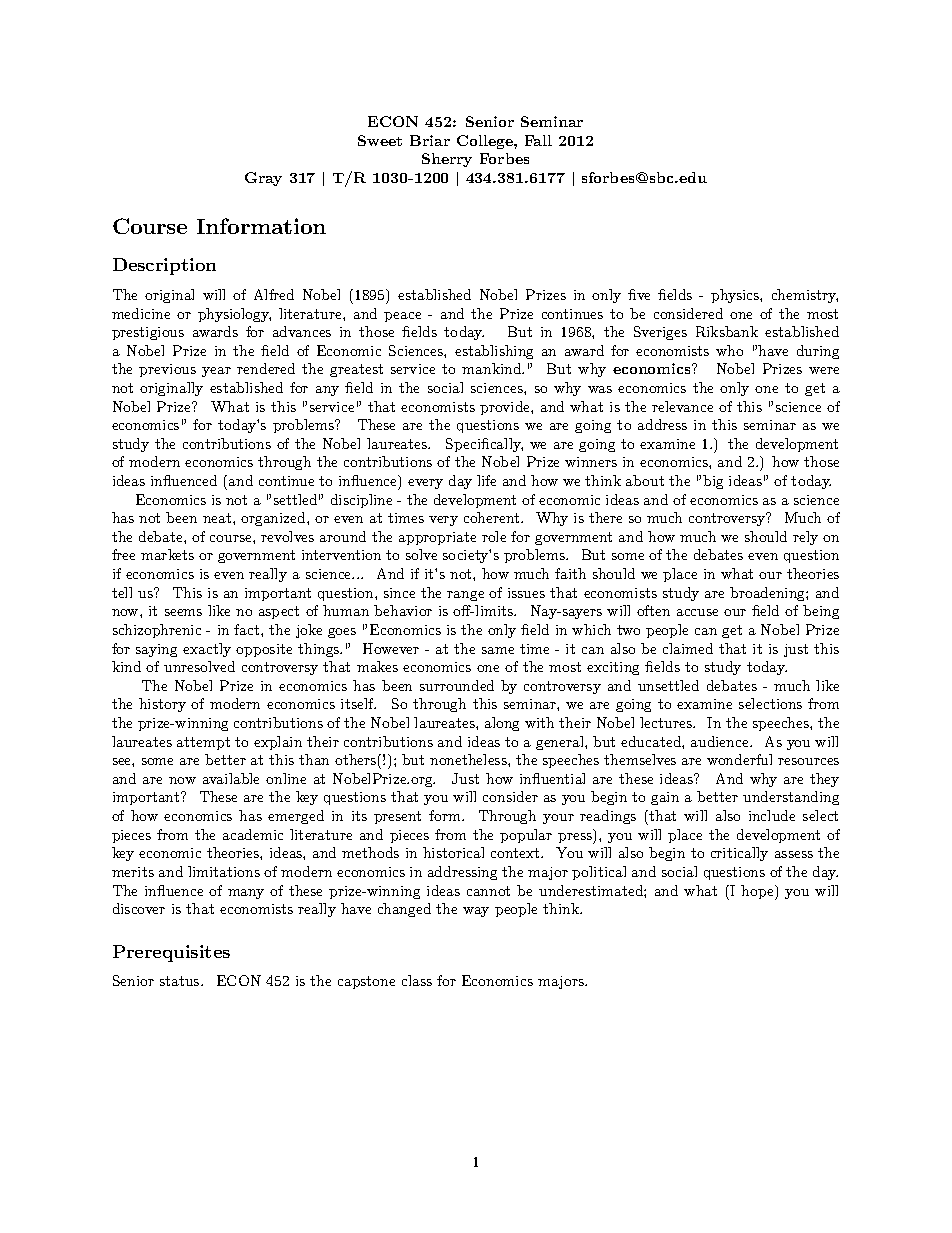  I want to click on prestigious, so click(148, 333).
